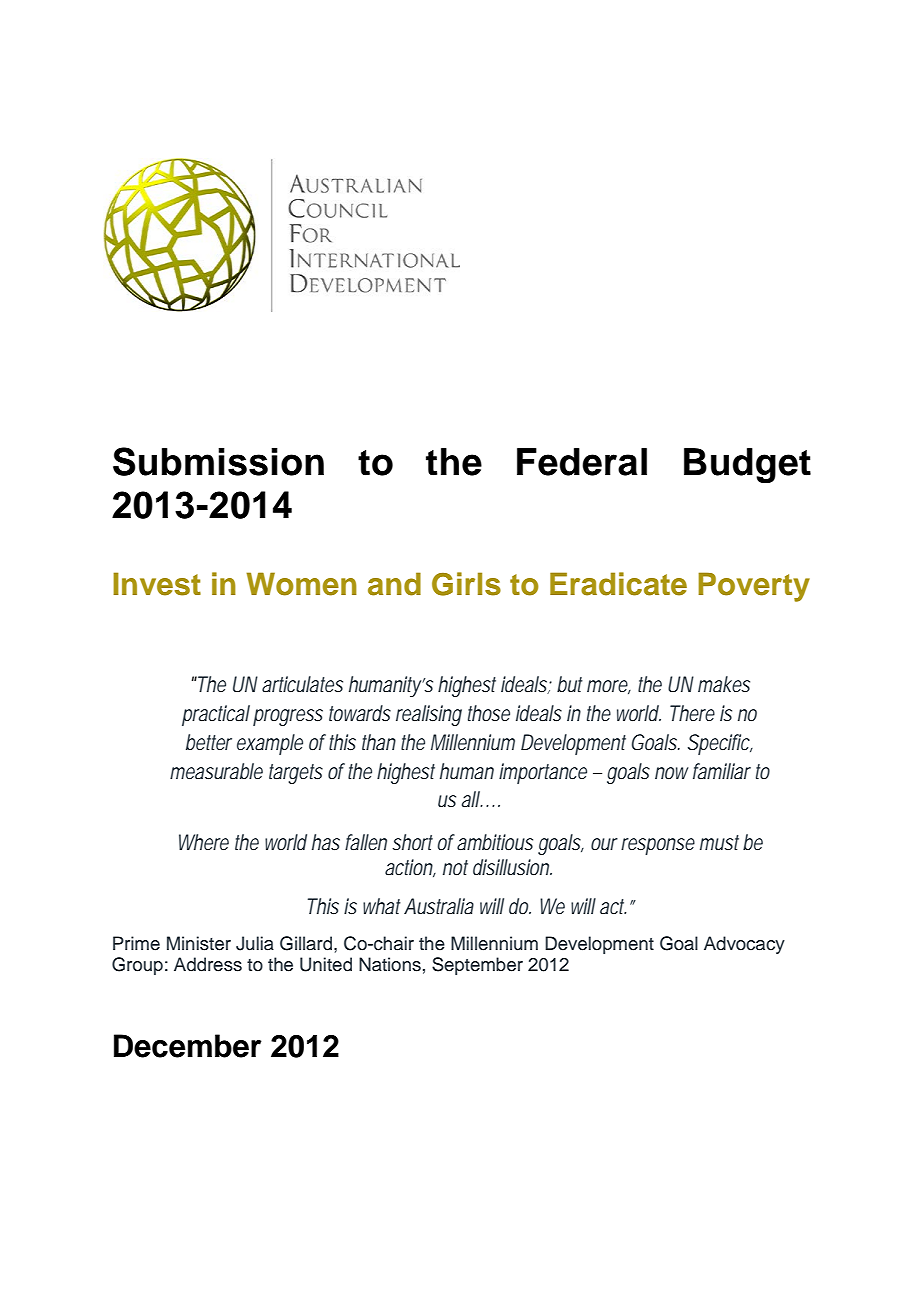  Describe the element at coordinates (429, 715) in the image. I see `realising` at that location.
